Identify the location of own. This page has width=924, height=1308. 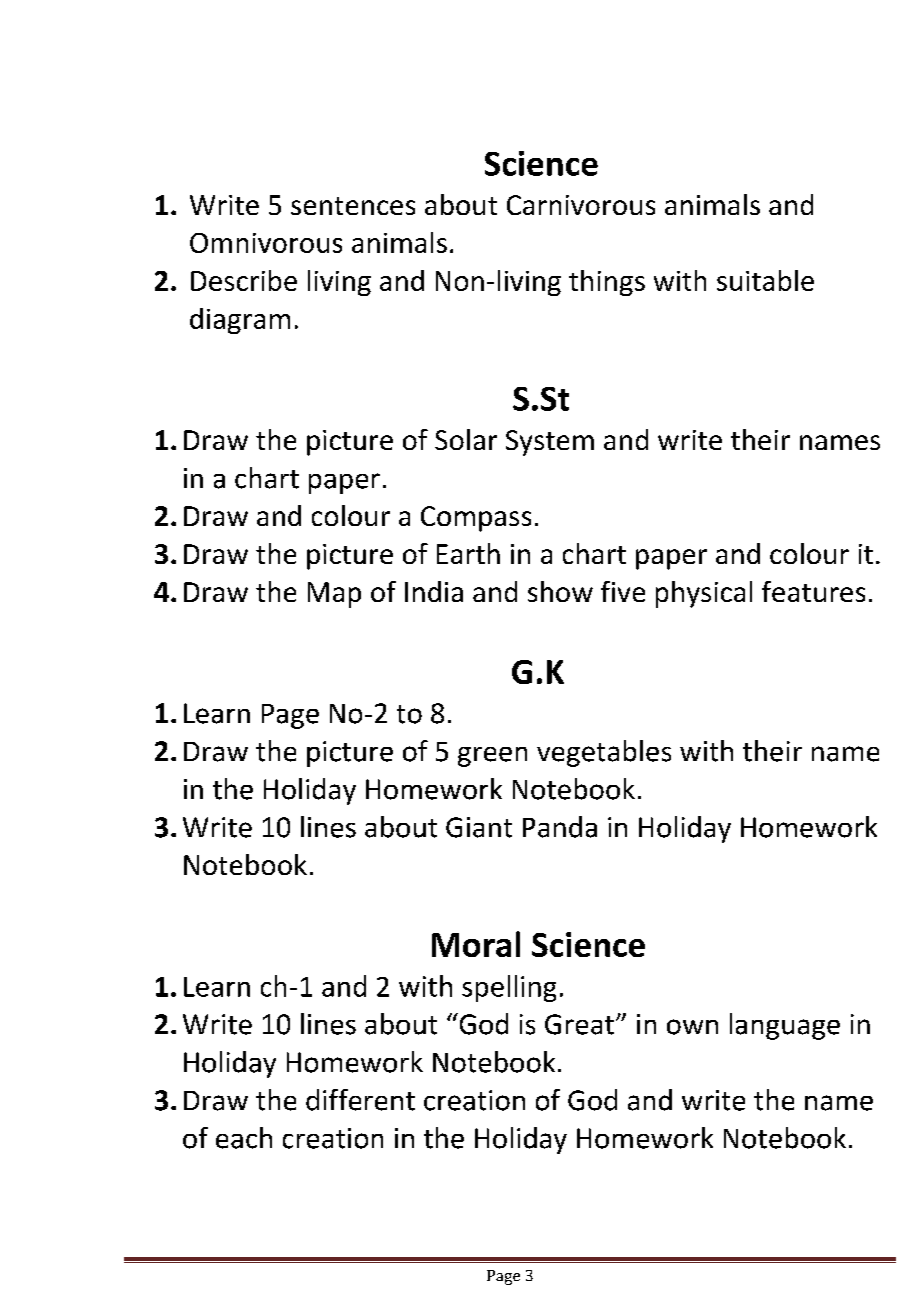
(692, 1027).
